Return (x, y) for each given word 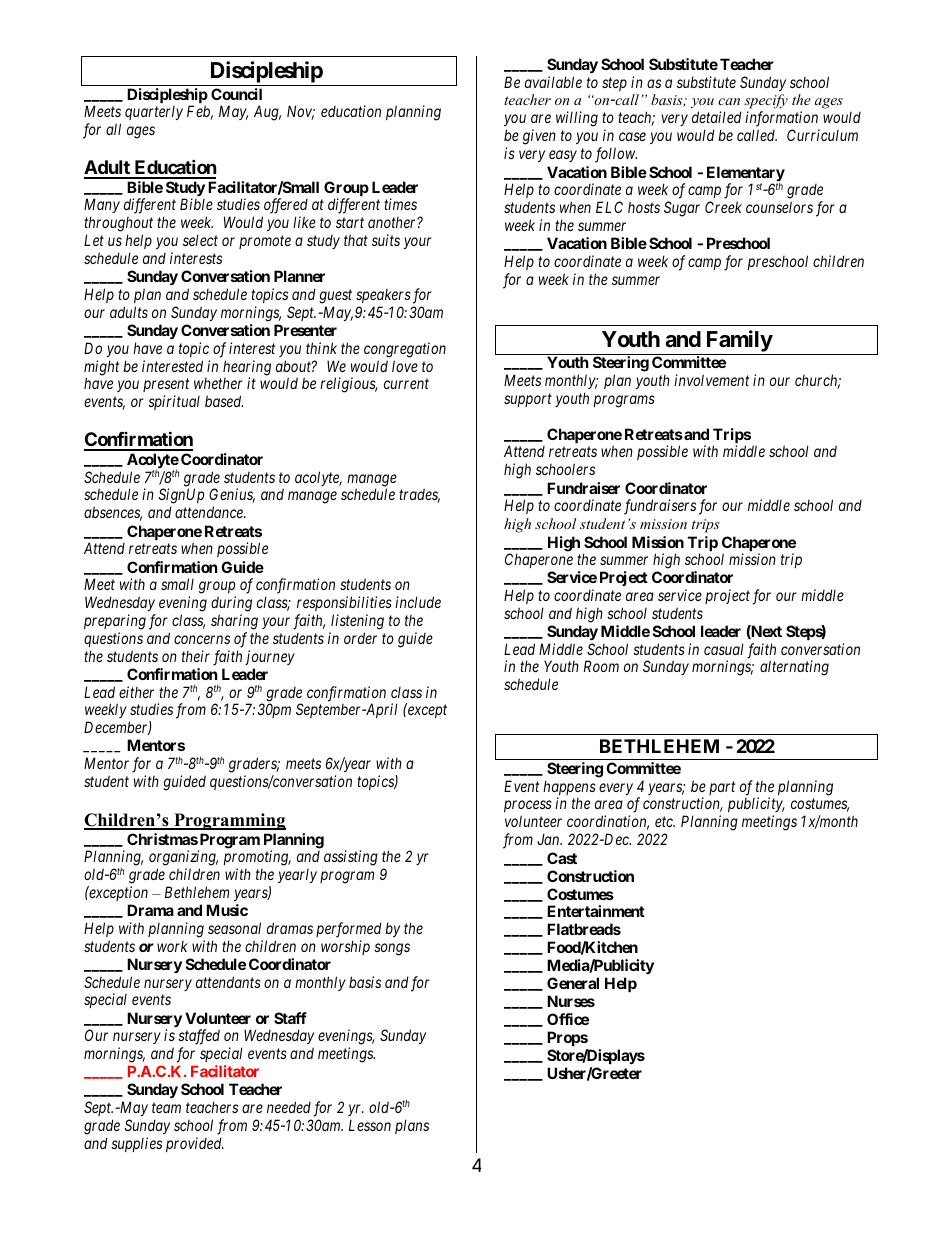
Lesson (370, 1125)
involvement (711, 380)
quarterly (154, 113)
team (166, 1107)
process (528, 808)
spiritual (174, 402)
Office (568, 1019)
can (729, 101)
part (722, 788)
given (539, 137)
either (136, 692)
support (528, 400)
